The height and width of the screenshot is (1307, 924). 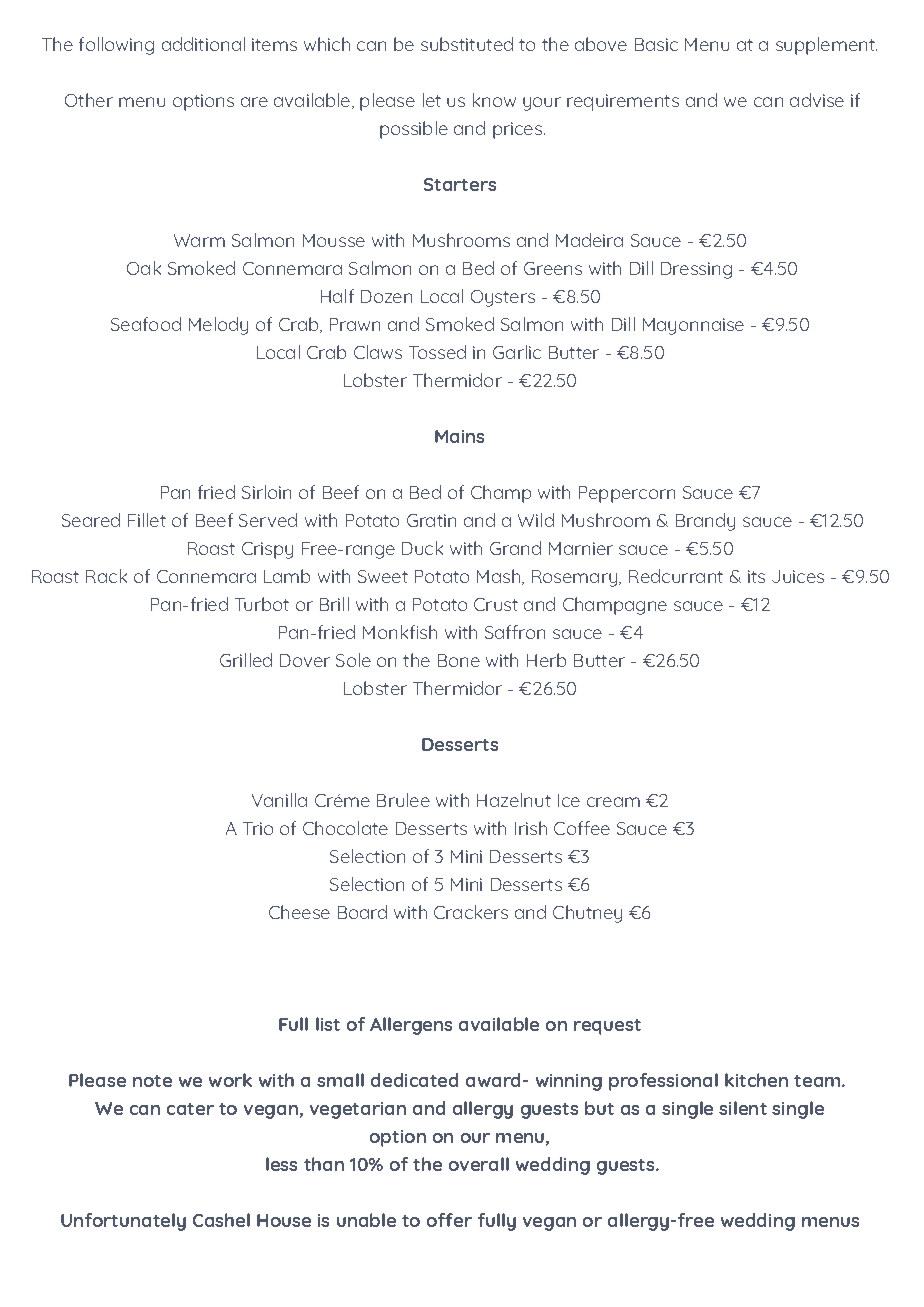 I want to click on overall, so click(x=479, y=1164).
